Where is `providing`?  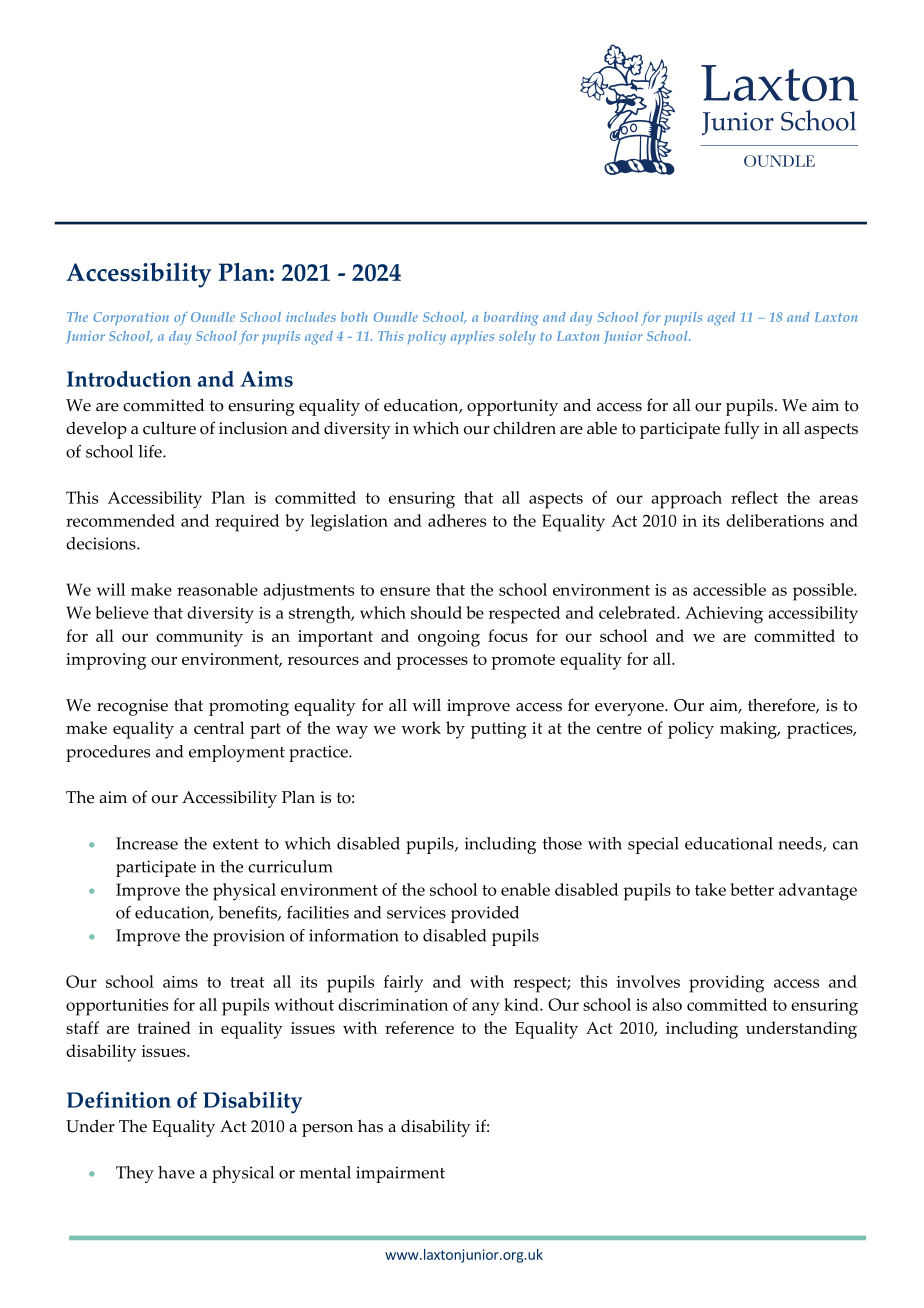 providing is located at coordinates (726, 984).
